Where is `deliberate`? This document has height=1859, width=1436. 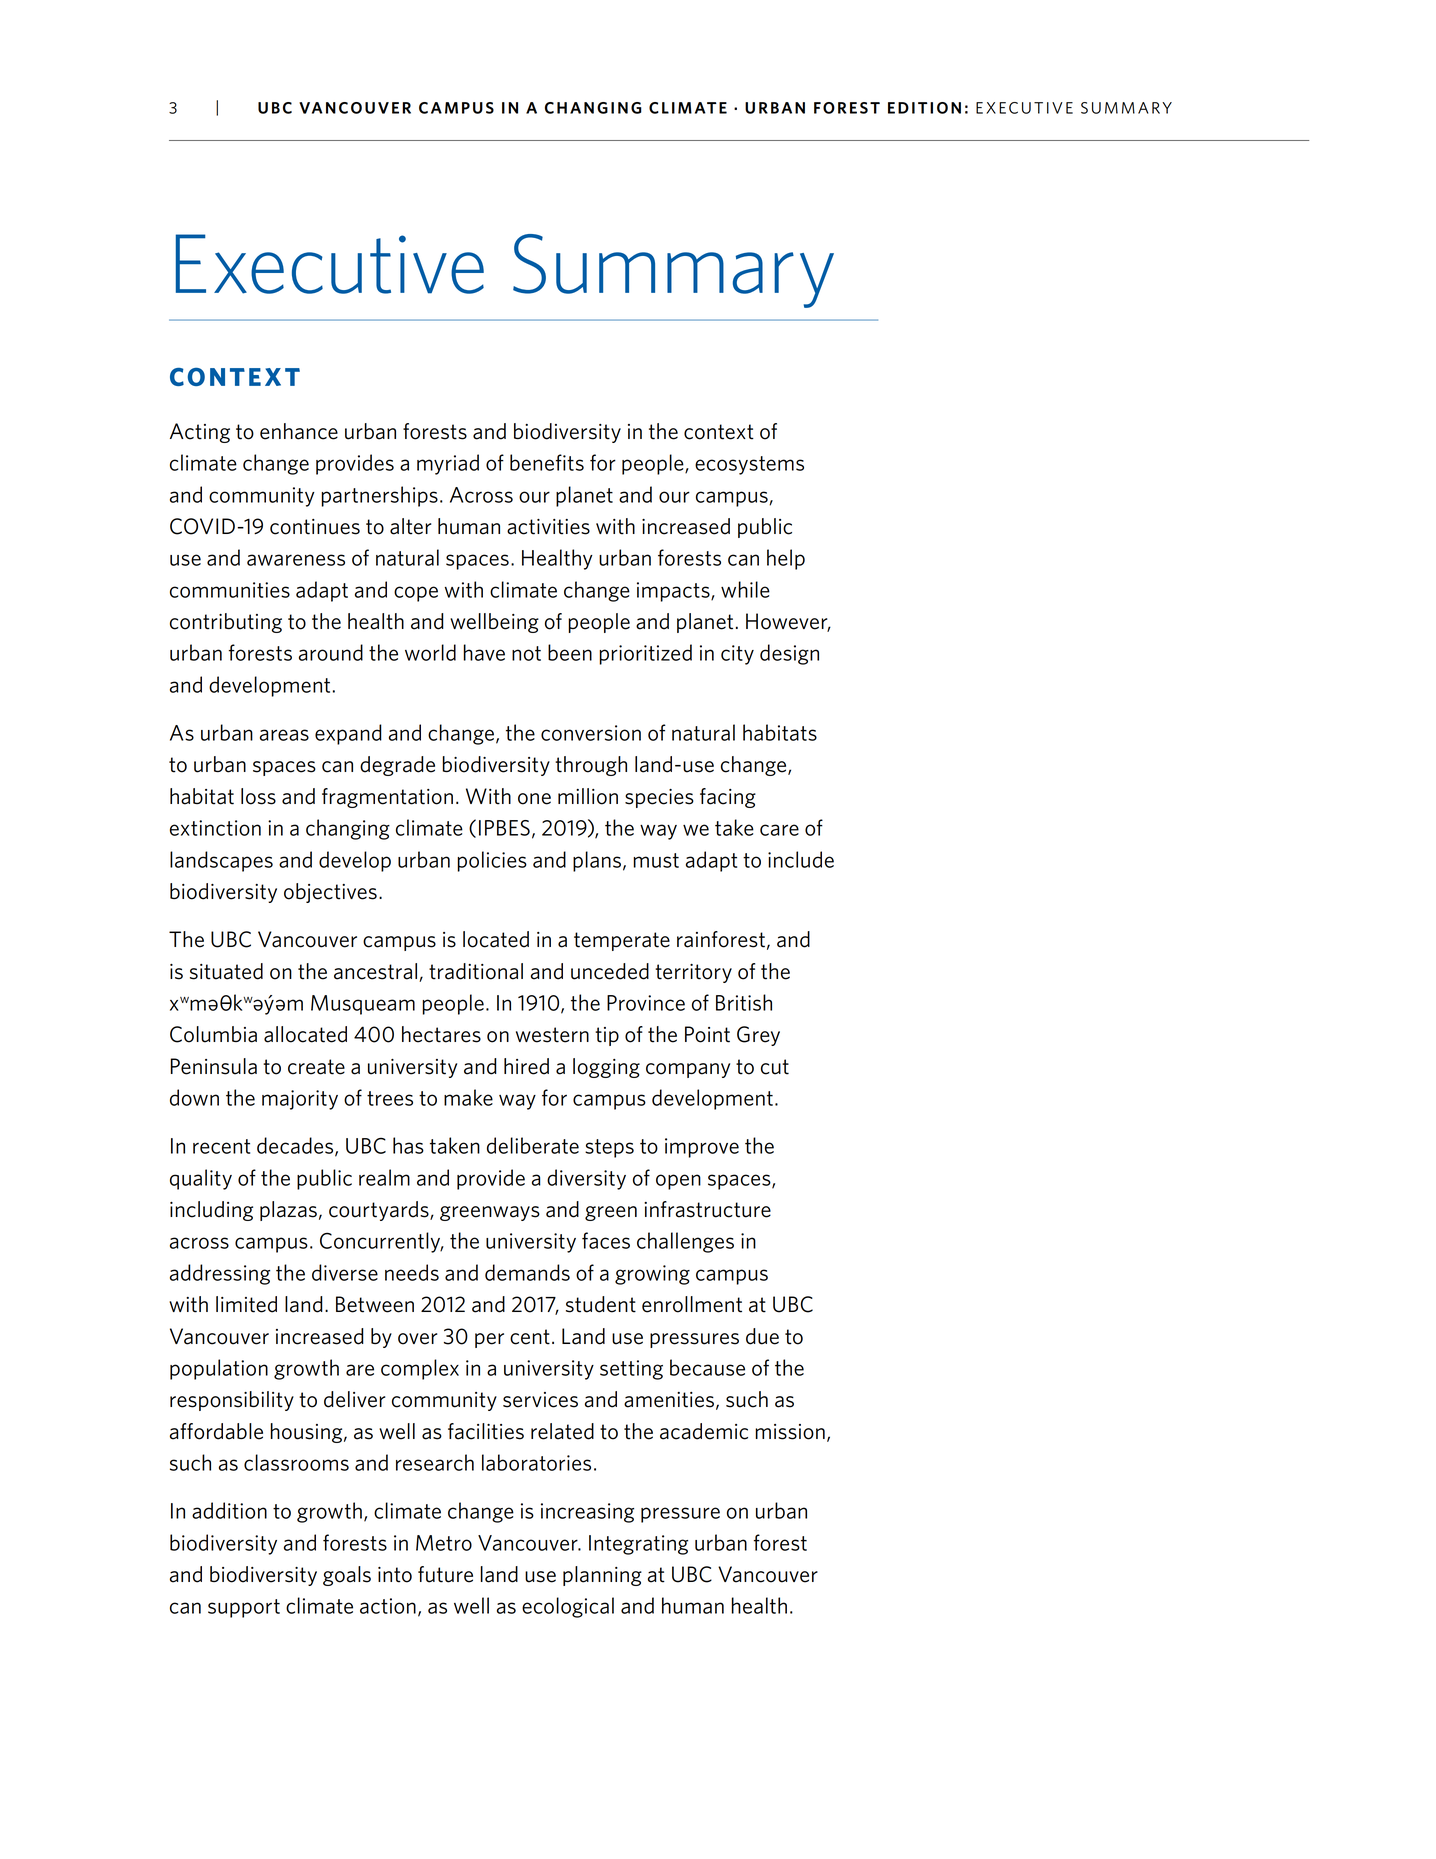
deliberate is located at coordinates (533, 1145).
